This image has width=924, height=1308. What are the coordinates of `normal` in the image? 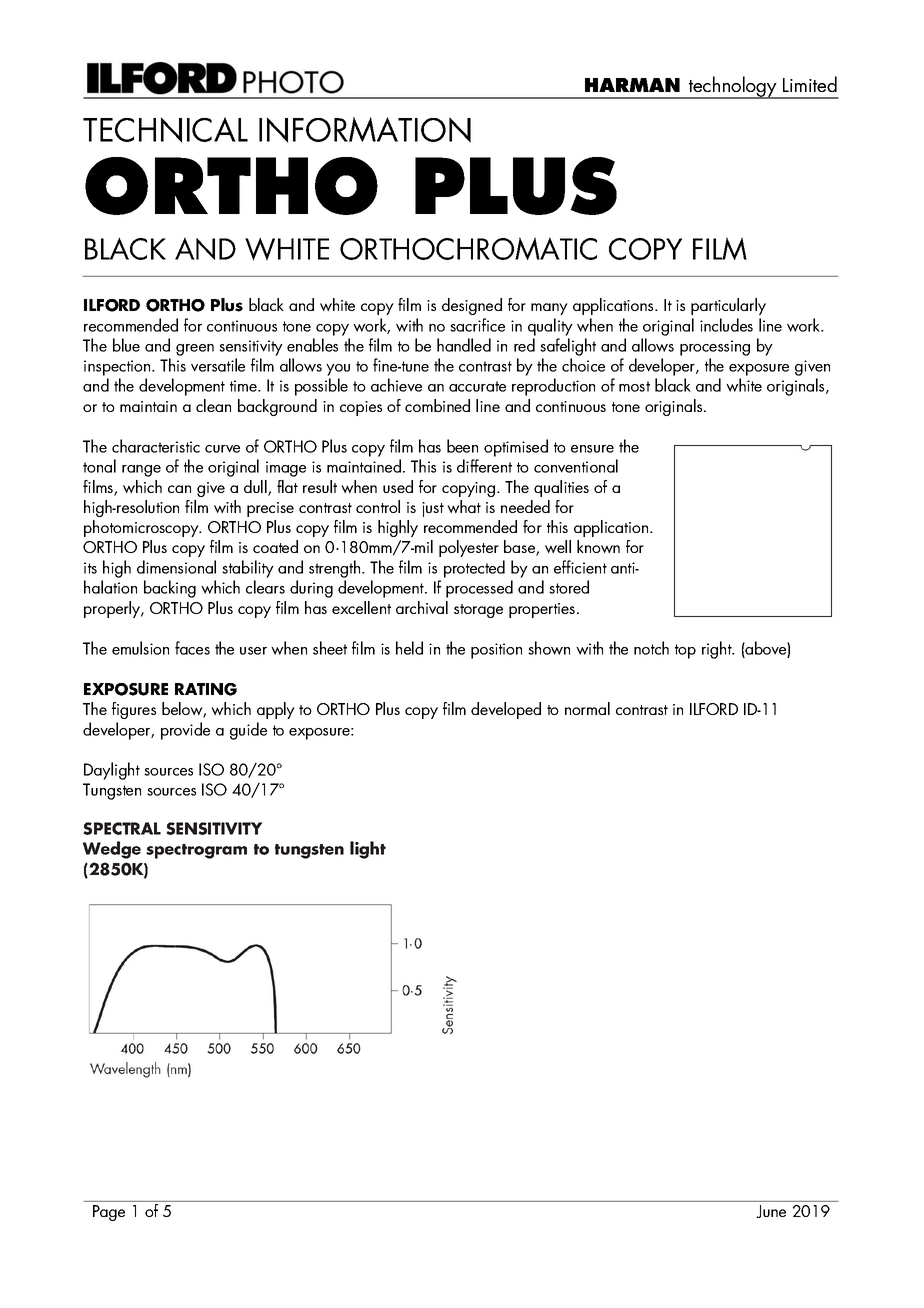 It's located at (587, 708).
